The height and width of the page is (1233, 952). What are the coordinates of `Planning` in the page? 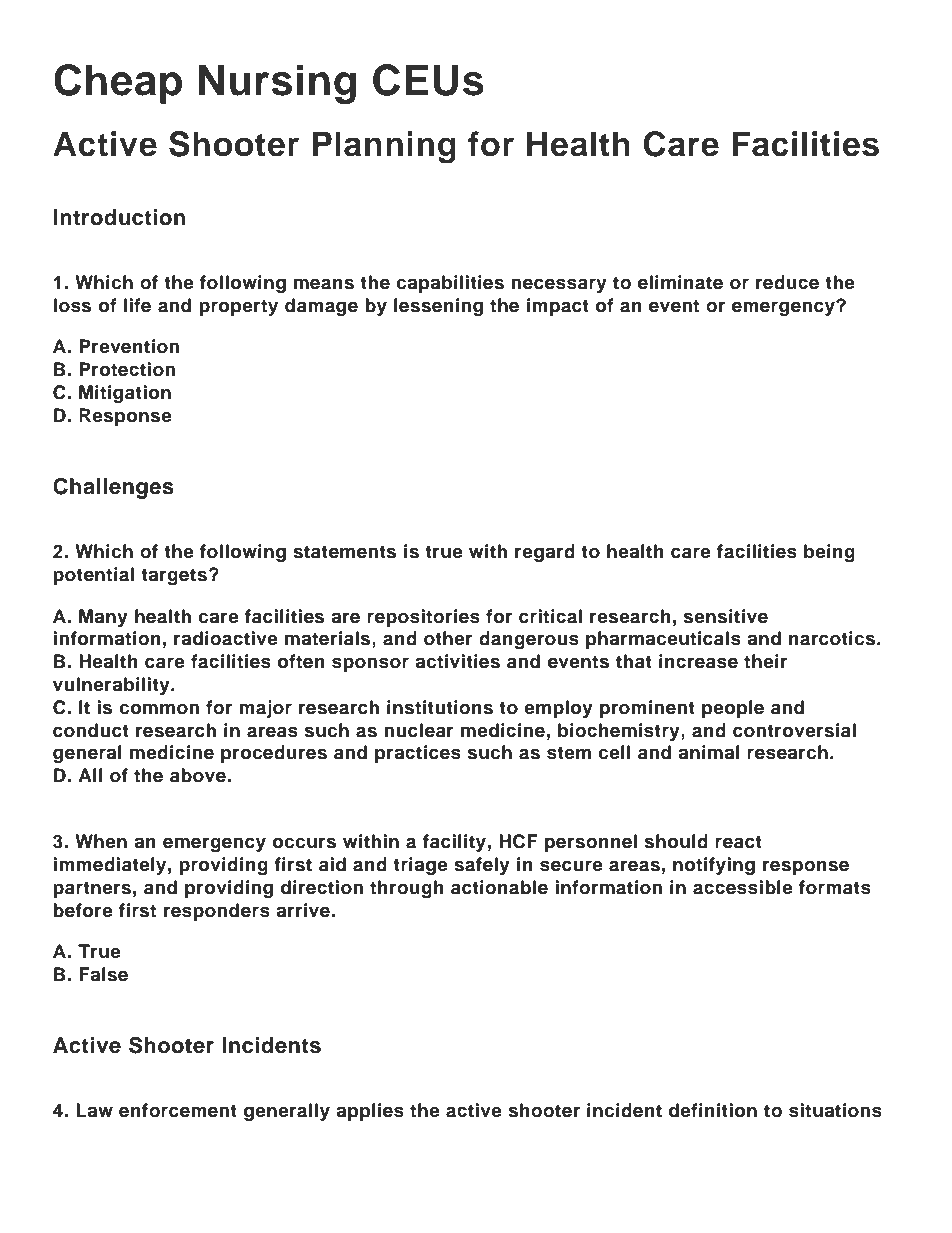 It's located at (384, 147).
